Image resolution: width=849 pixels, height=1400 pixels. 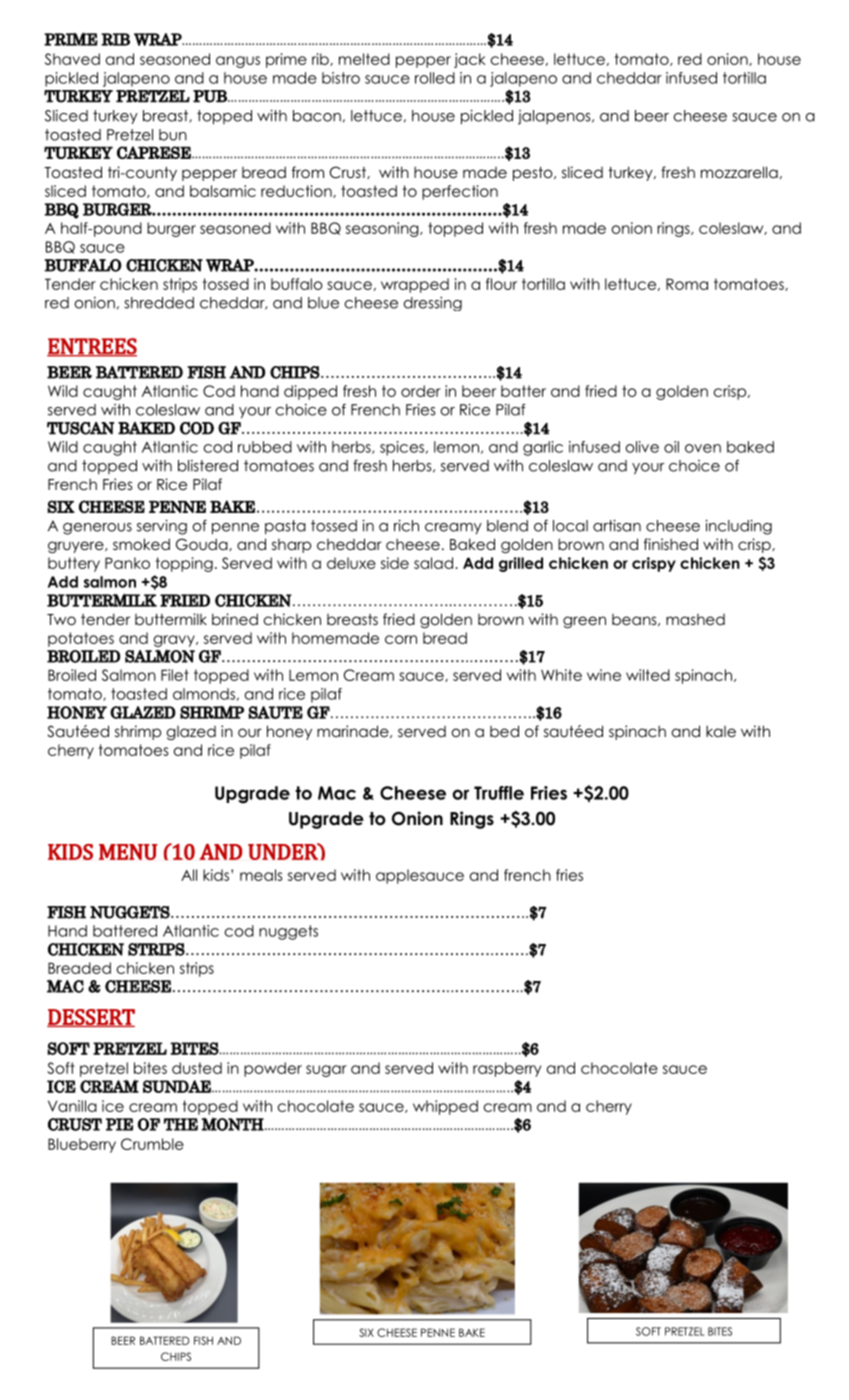 I want to click on bun, so click(x=173, y=135).
